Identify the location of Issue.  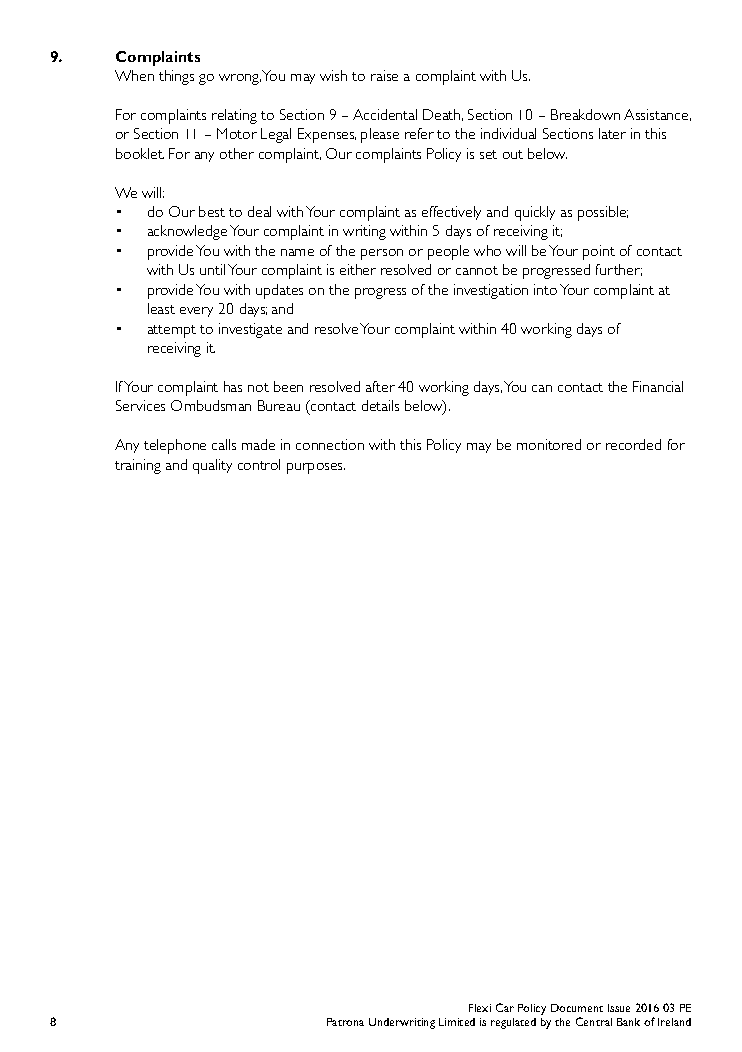
(619, 1008).
